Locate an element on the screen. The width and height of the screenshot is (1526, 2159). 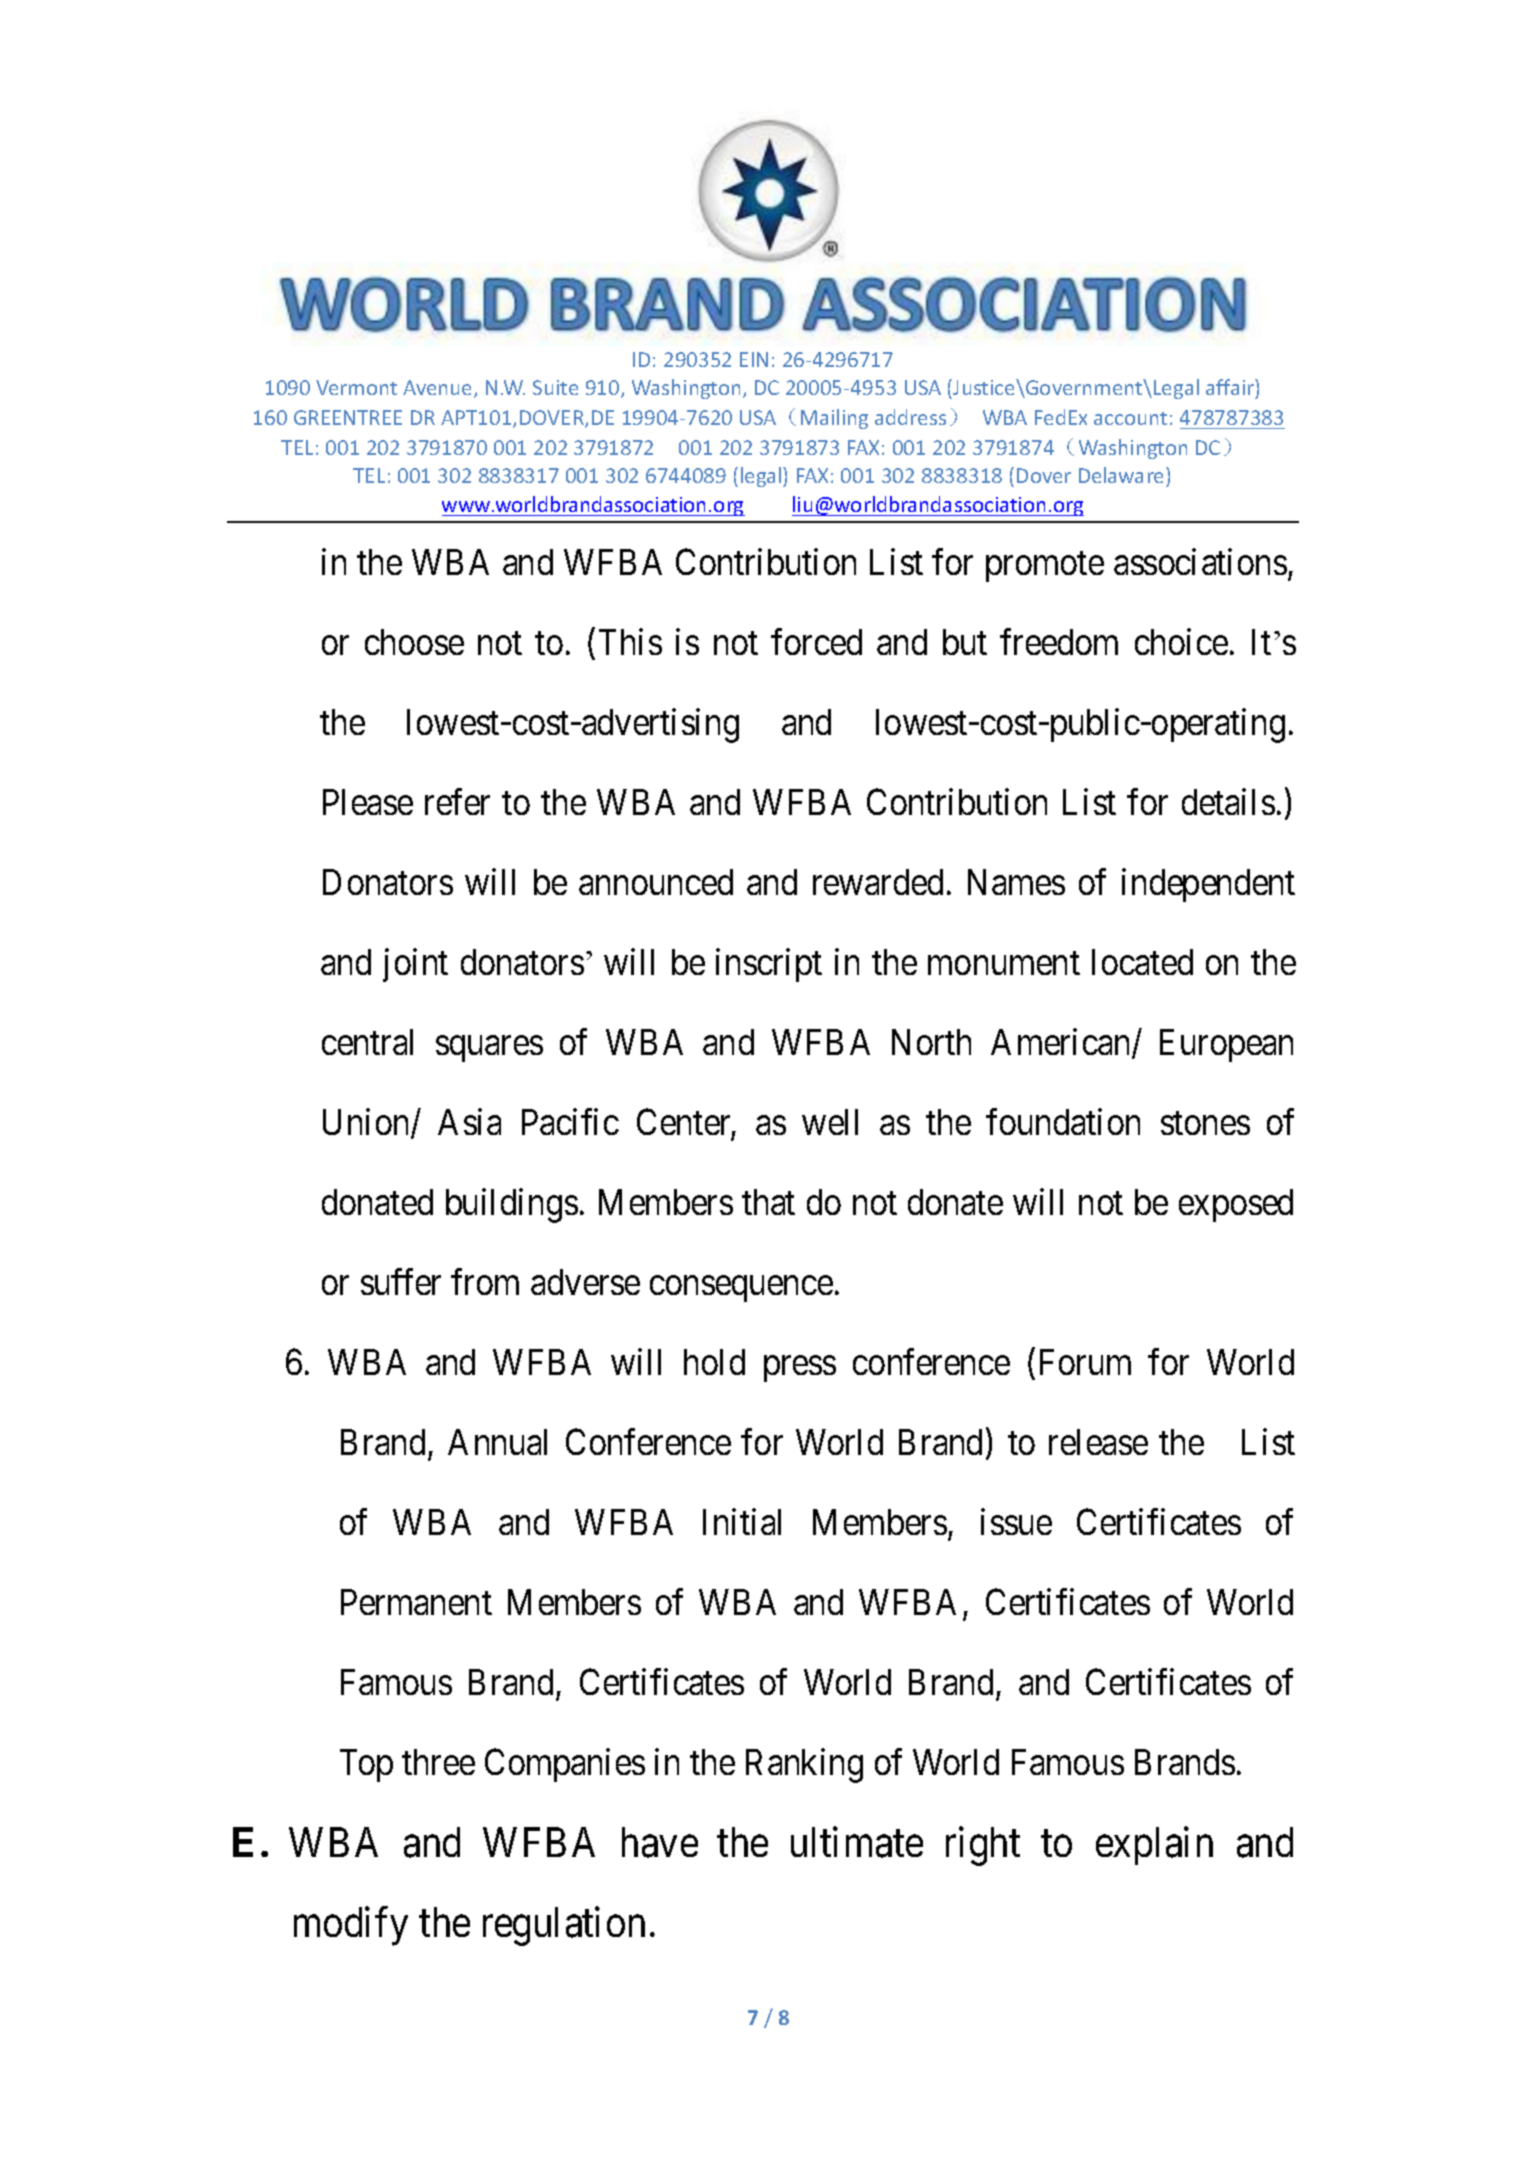
EIN is located at coordinates (754, 359).
